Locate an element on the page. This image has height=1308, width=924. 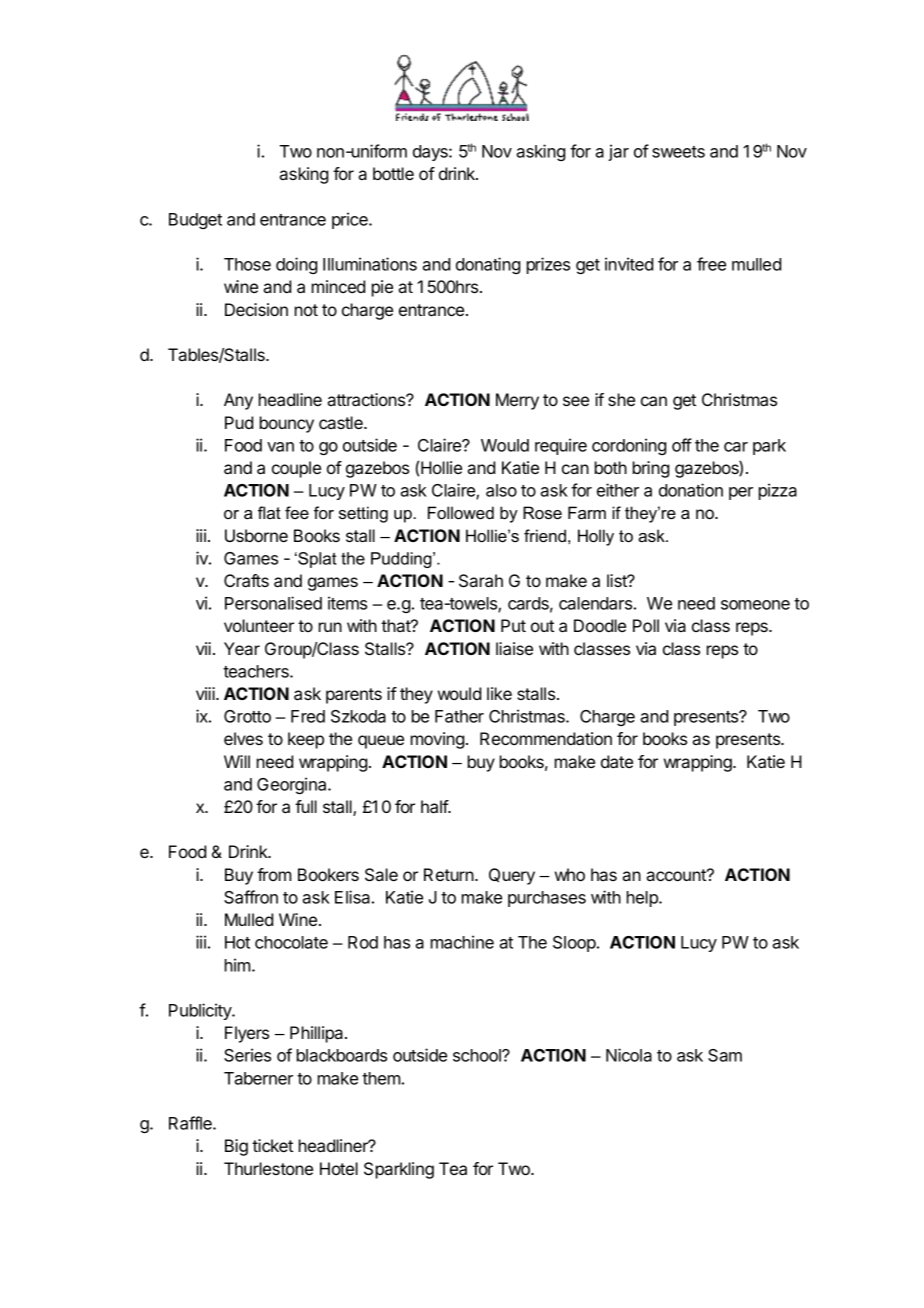
sweets is located at coordinates (678, 152).
